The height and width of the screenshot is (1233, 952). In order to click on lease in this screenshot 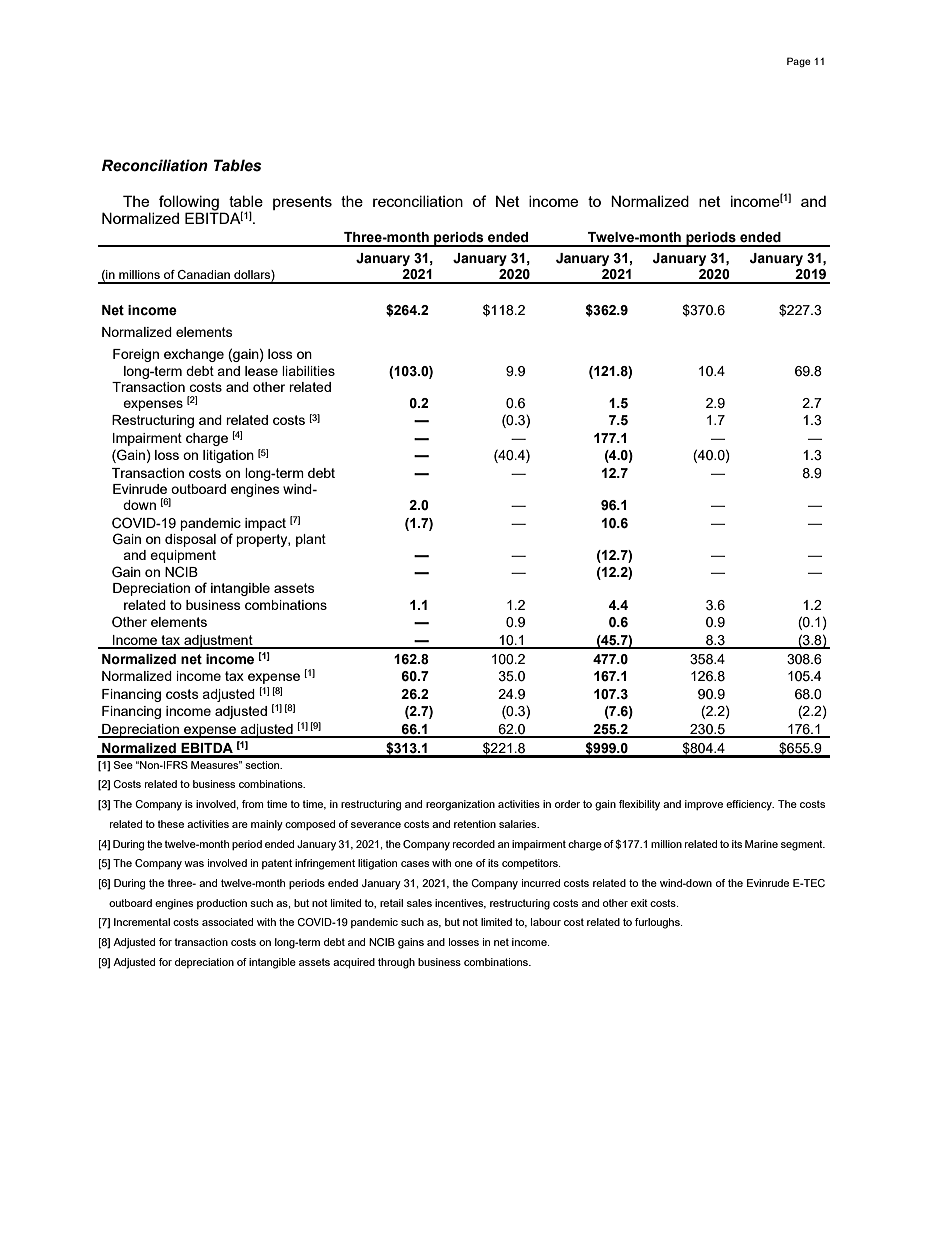, I will do `click(261, 371)`.
